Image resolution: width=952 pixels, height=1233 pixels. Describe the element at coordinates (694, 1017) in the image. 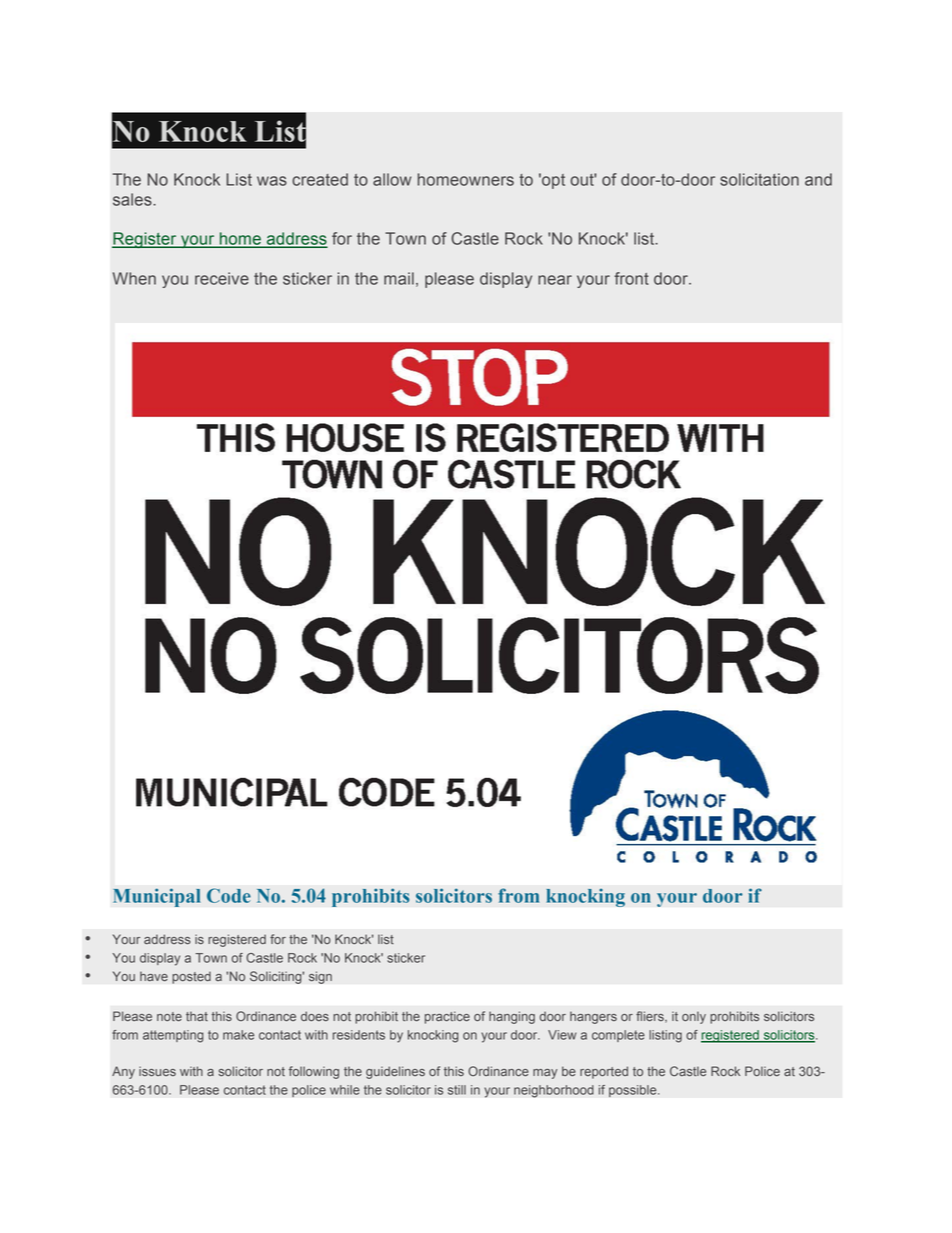

I see `only` at that location.
